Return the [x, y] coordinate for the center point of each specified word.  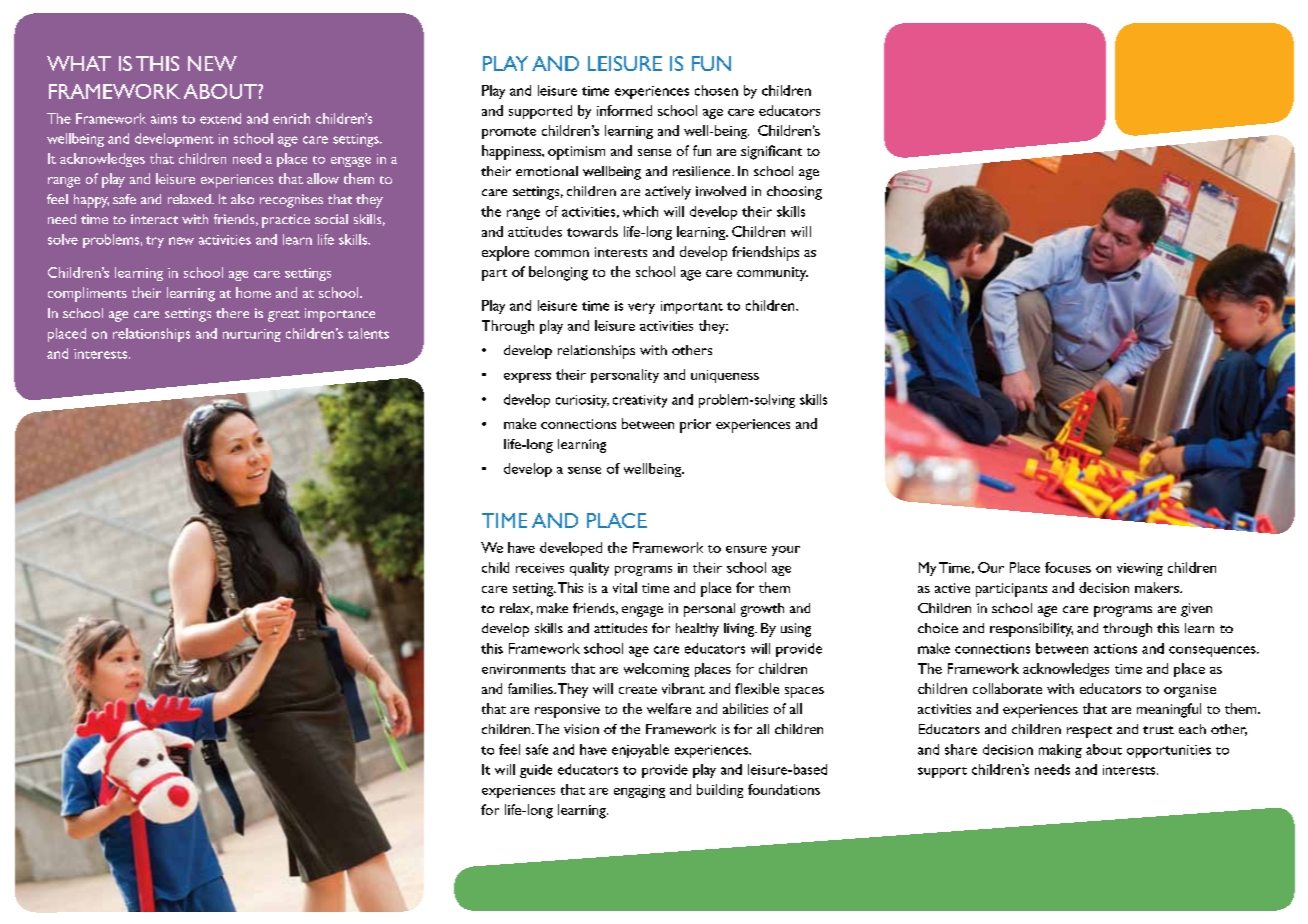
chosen [716, 90]
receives [540, 568]
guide [536, 771]
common [562, 253]
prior [695, 426]
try [155, 242]
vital [625, 587]
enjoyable [640, 751]
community [772, 274]
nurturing [252, 335]
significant [771, 152]
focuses [1068, 567]
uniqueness [725, 376]
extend [220, 118]
